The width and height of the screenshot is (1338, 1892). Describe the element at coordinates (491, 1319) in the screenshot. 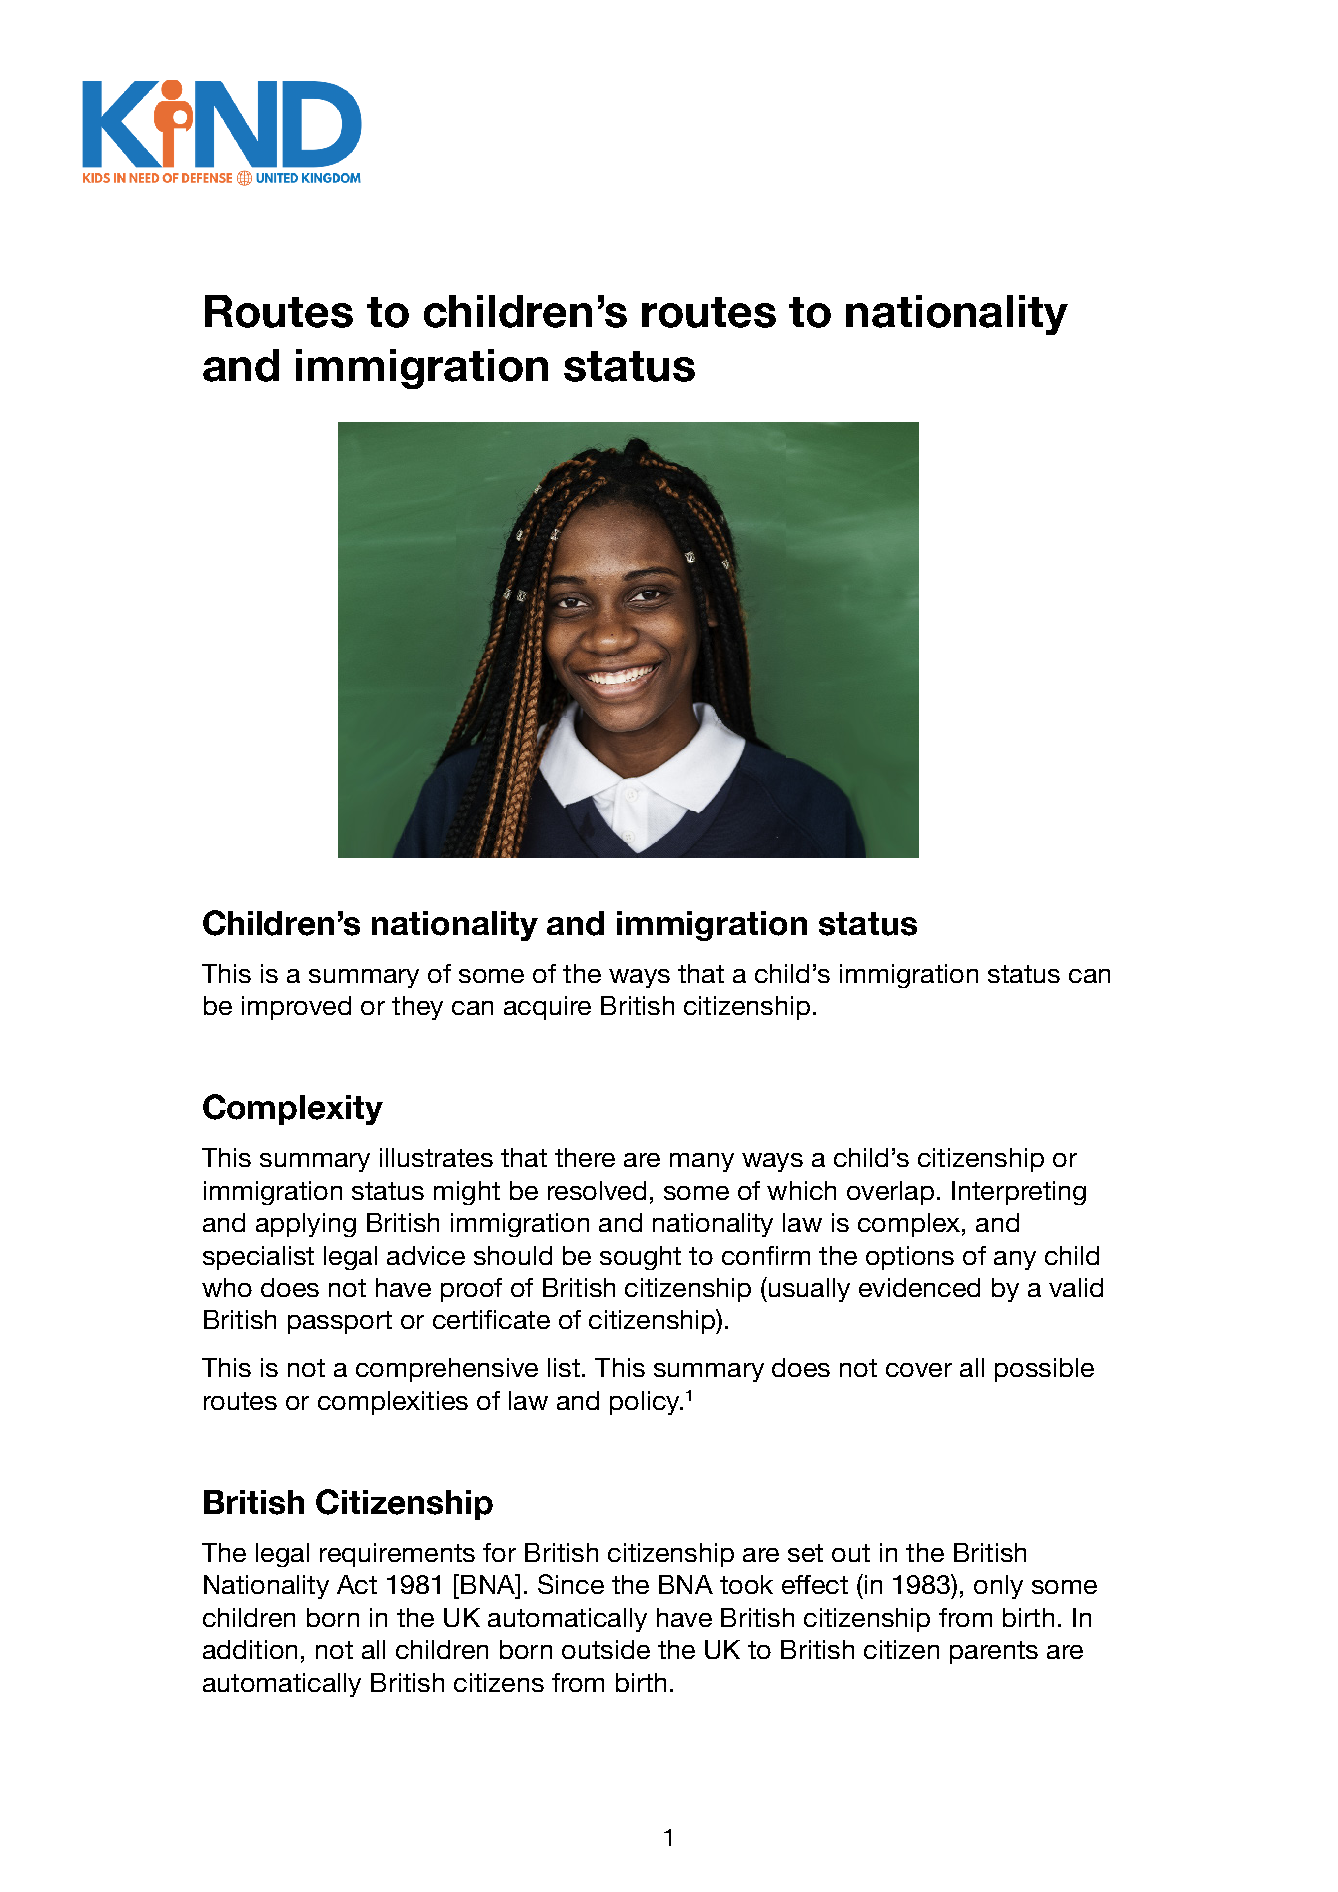

I see `certificate` at that location.
